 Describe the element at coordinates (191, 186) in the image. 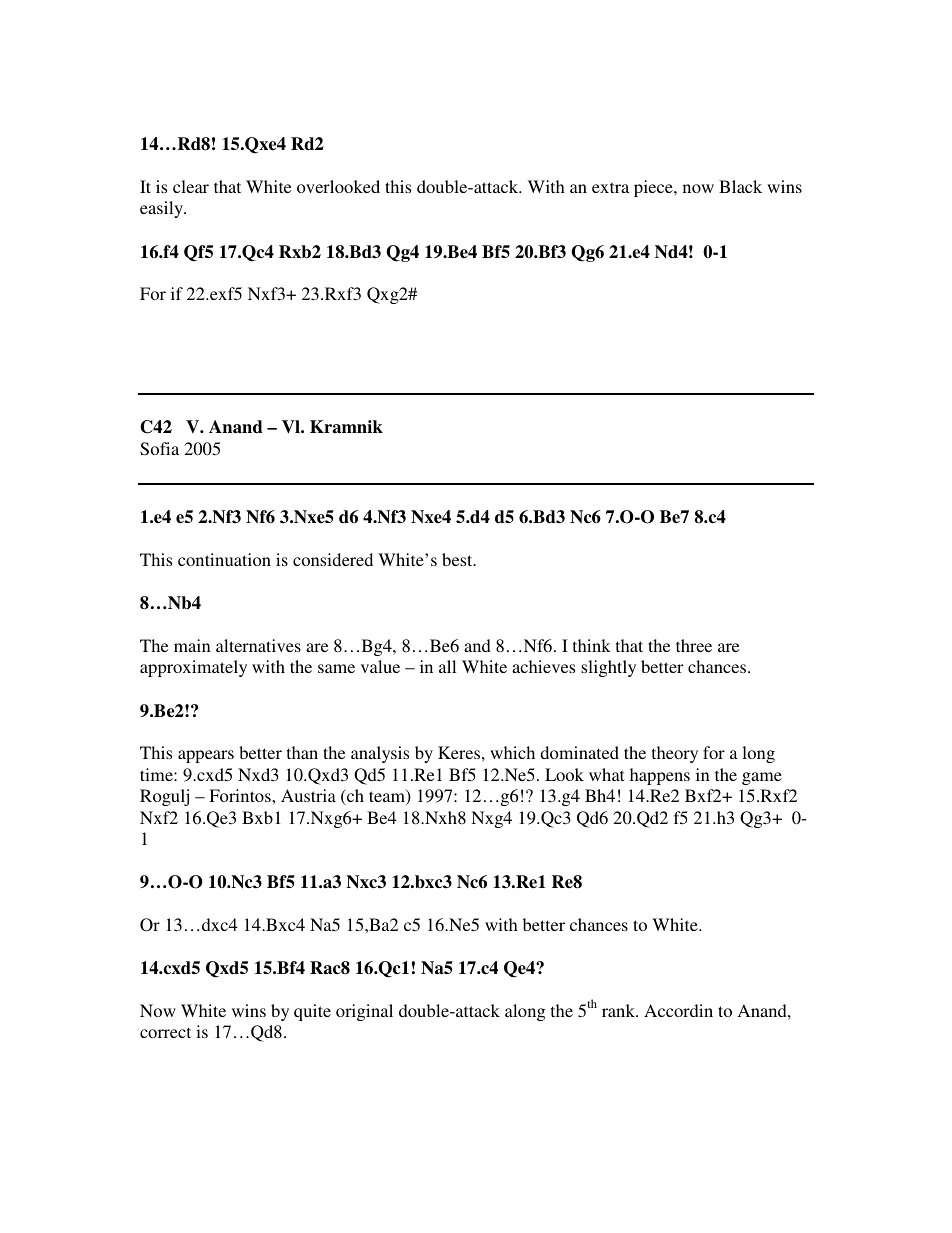

I see `clear` at that location.
